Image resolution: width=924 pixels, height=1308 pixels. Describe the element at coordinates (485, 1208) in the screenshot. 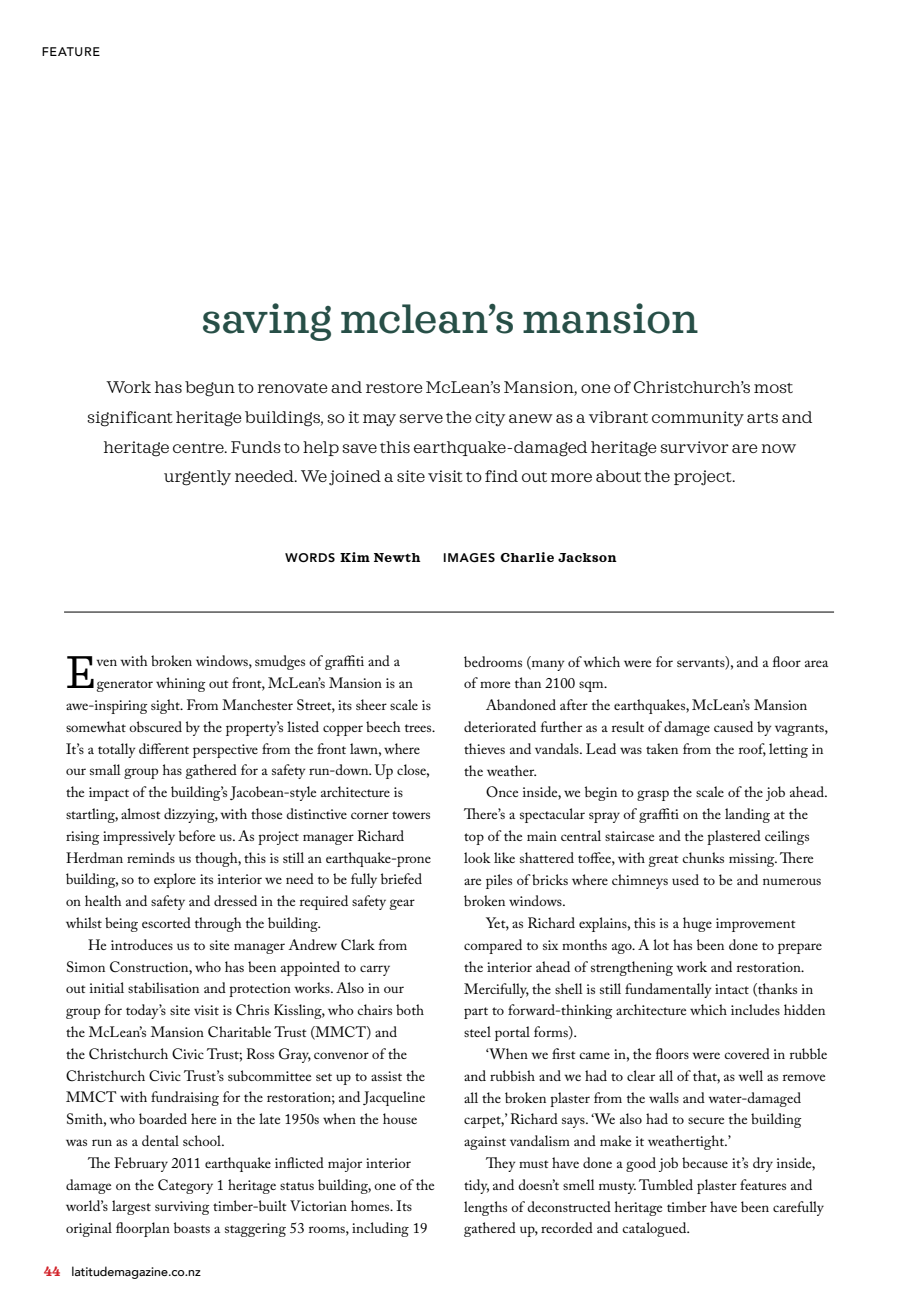

I see `lengths` at that location.
